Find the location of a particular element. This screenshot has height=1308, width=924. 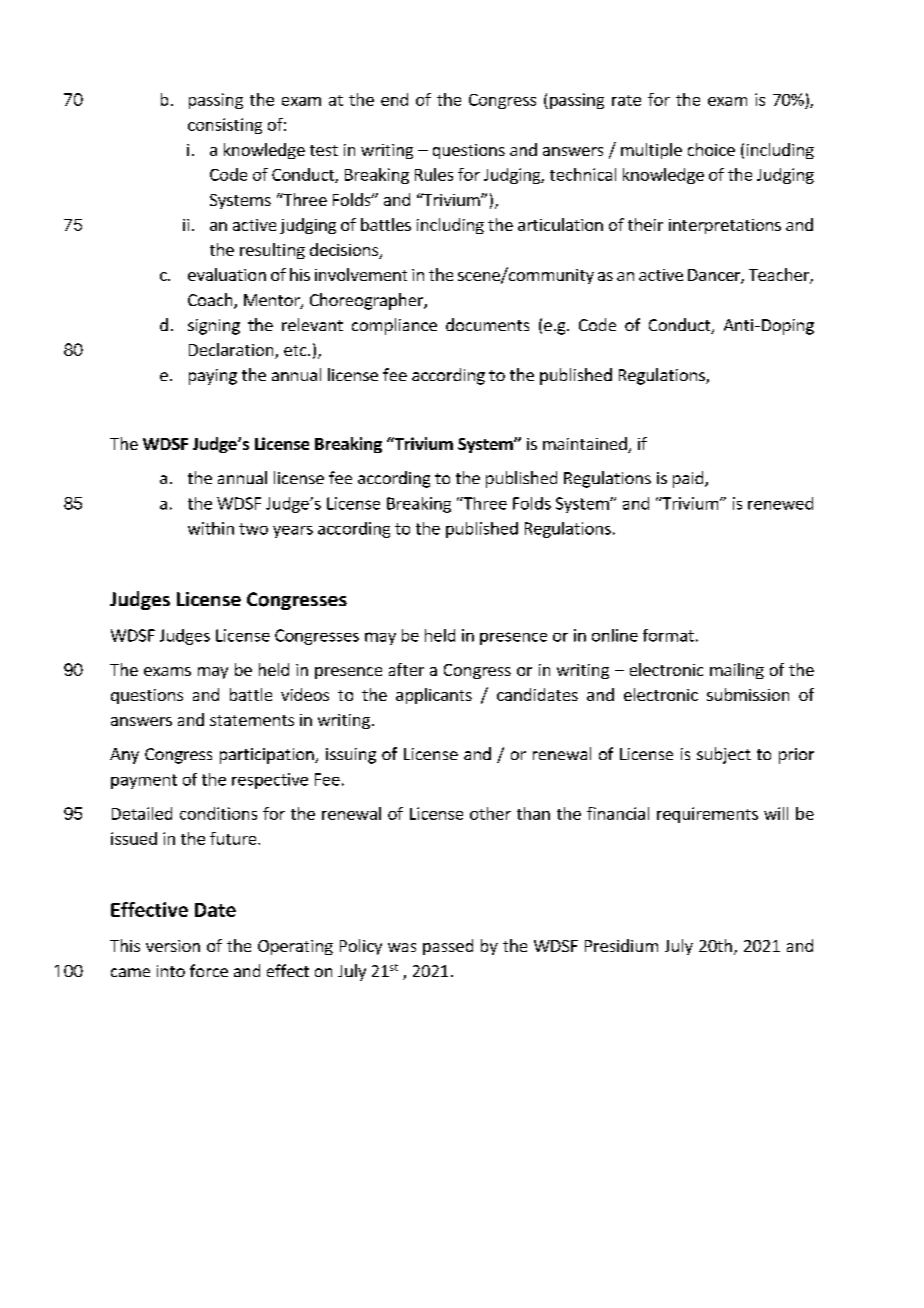

choice is located at coordinates (711, 149).
